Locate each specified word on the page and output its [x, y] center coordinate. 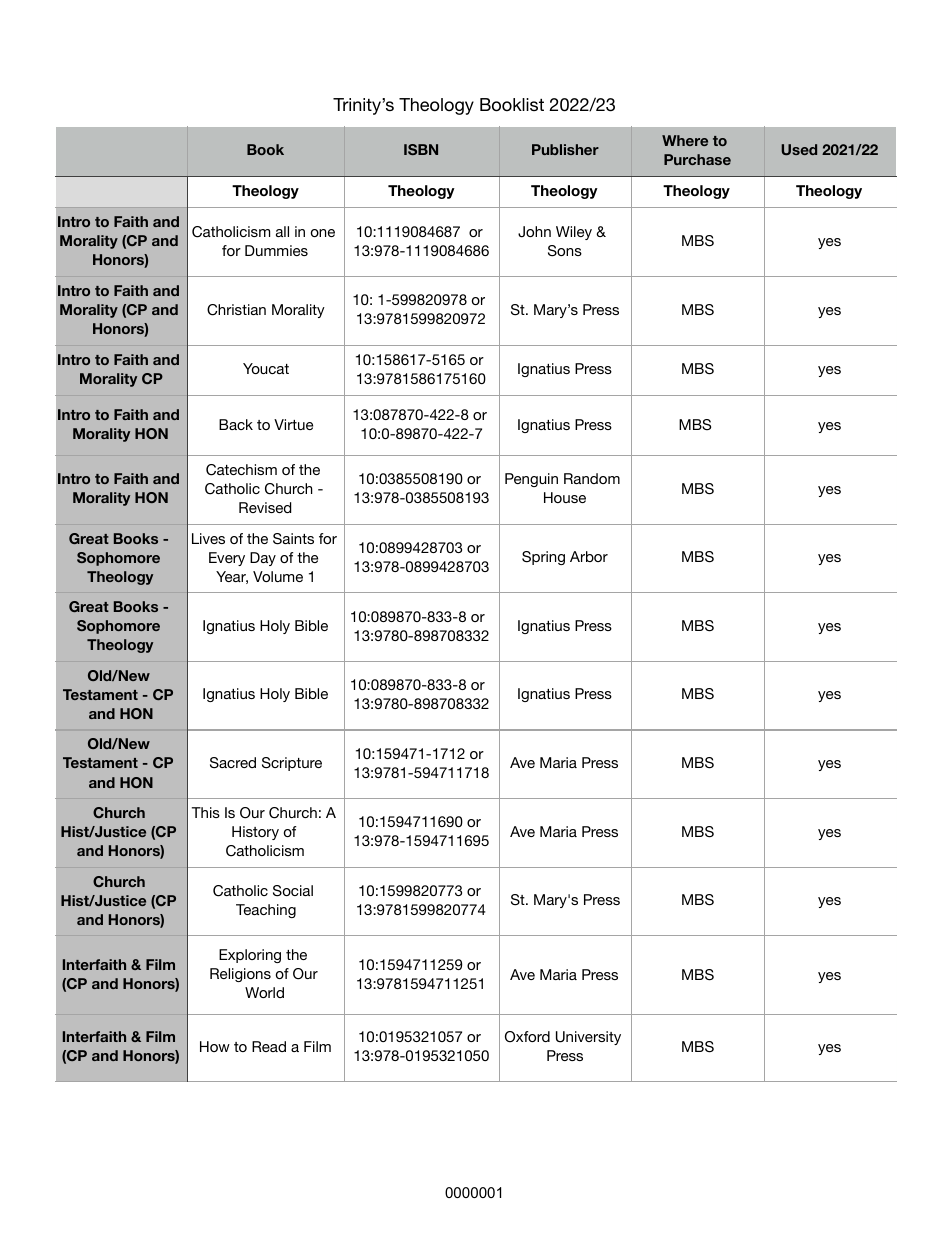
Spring [543, 558]
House [565, 497]
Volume [278, 576]
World [264, 992]
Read [269, 1046]
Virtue [293, 424]
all [282, 231]
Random [592, 478]
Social [293, 891]
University [588, 1038]
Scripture [292, 764]
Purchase [697, 159]
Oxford [527, 1037]
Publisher [565, 149]
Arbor [589, 556]
